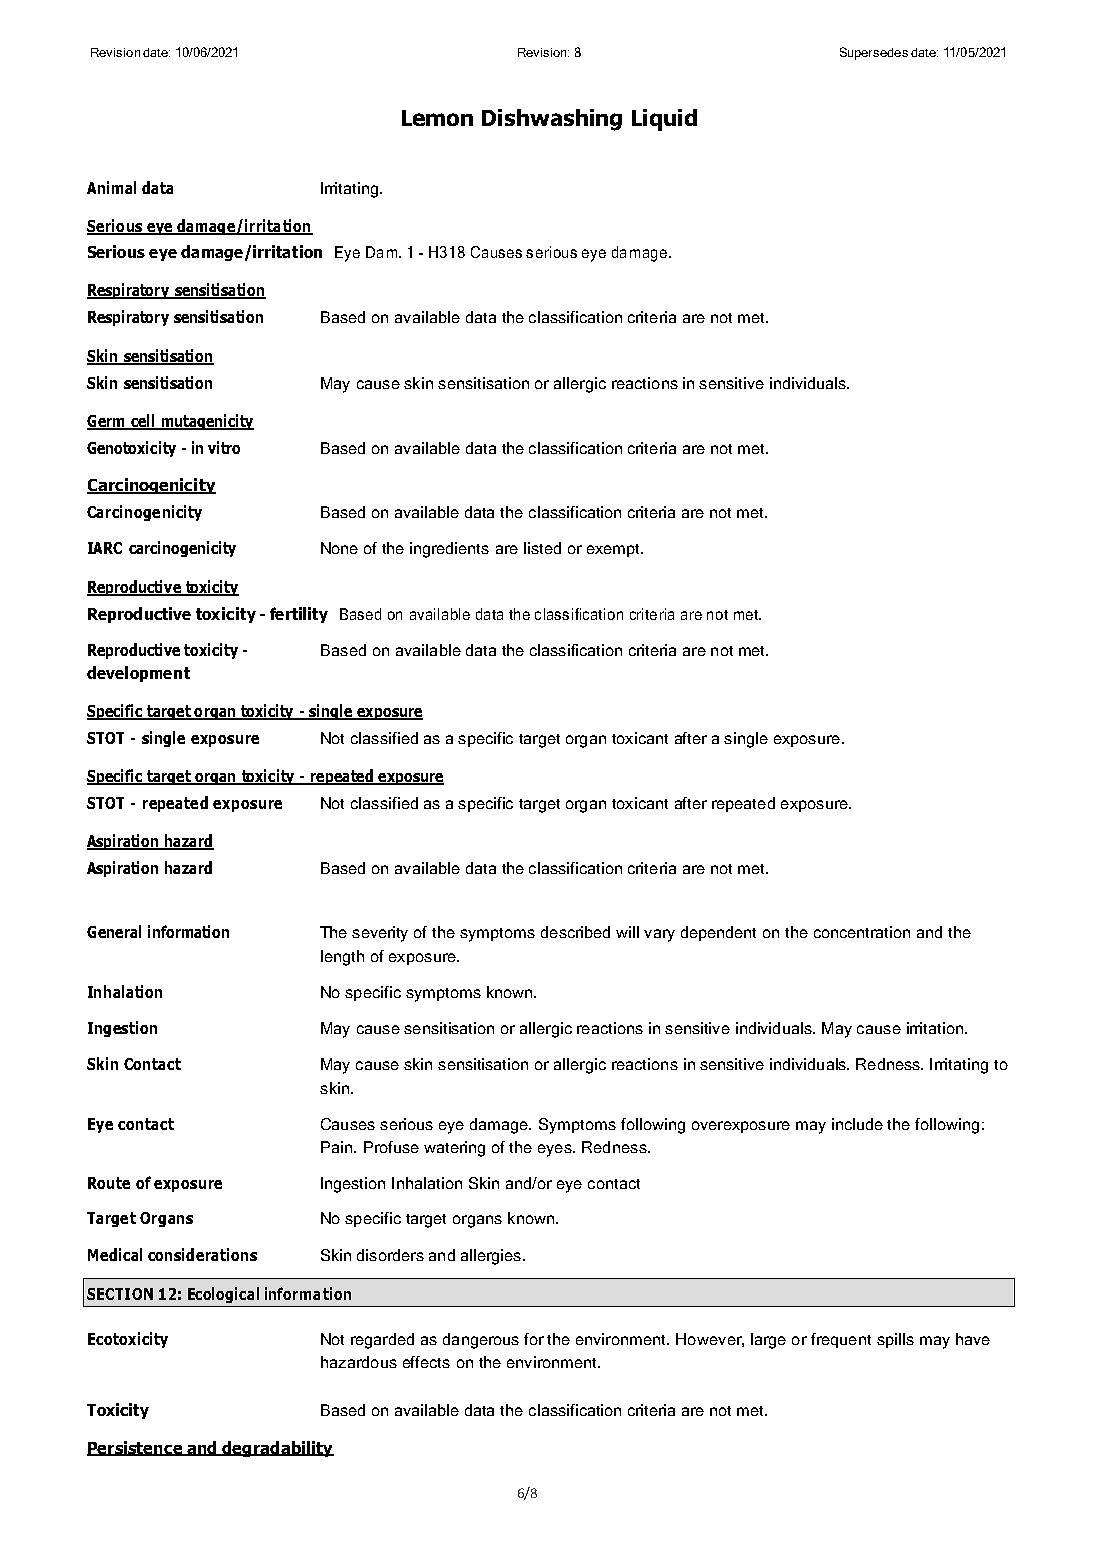 The width and height of the screenshot is (1098, 1553). Describe the element at coordinates (575, 932) in the screenshot. I see `described` at that location.
